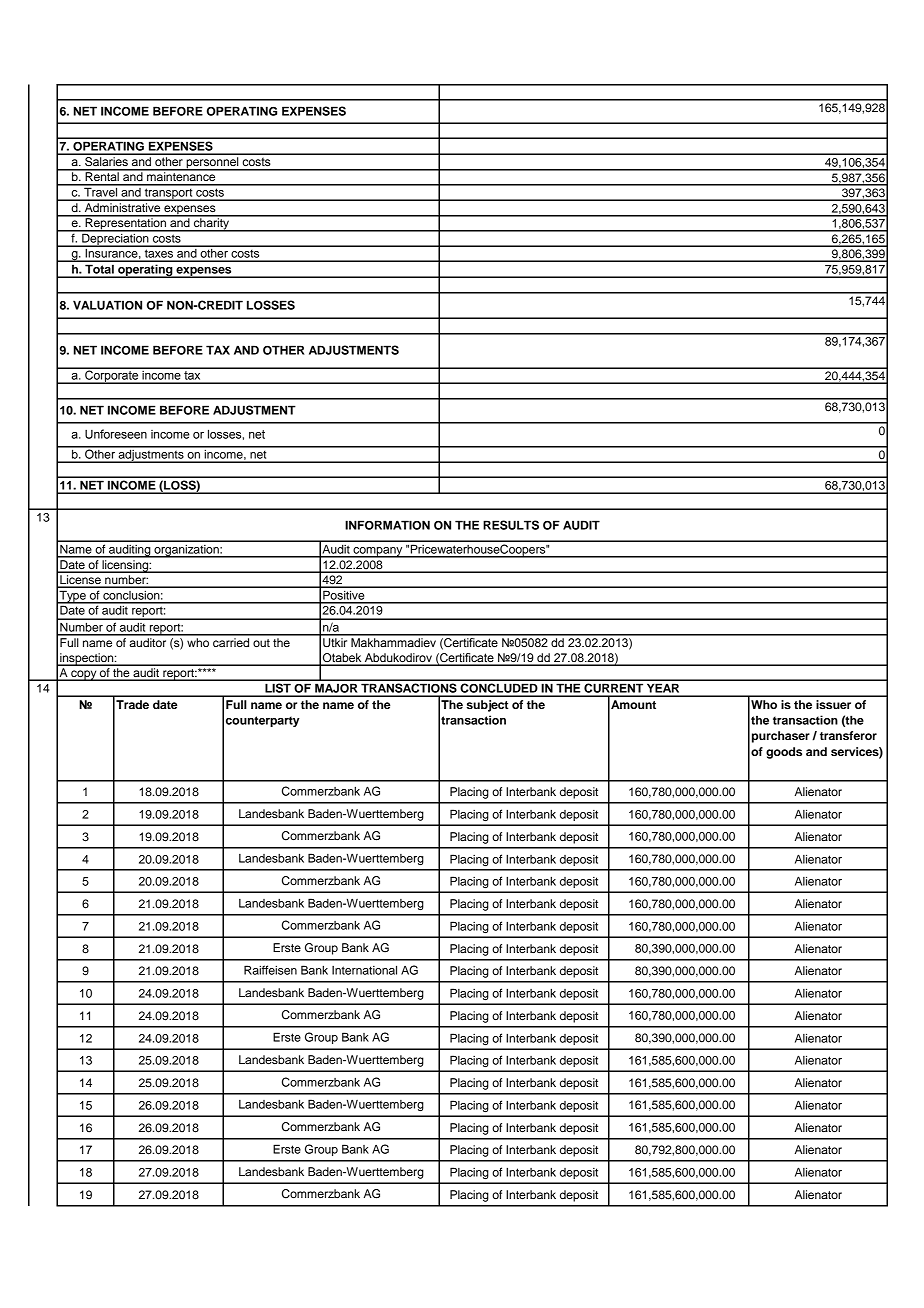 This screenshot has height=1308, width=924. What do you see at coordinates (364, 970) in the screenshot?
I see `International` at bounding box center [364, 970].
